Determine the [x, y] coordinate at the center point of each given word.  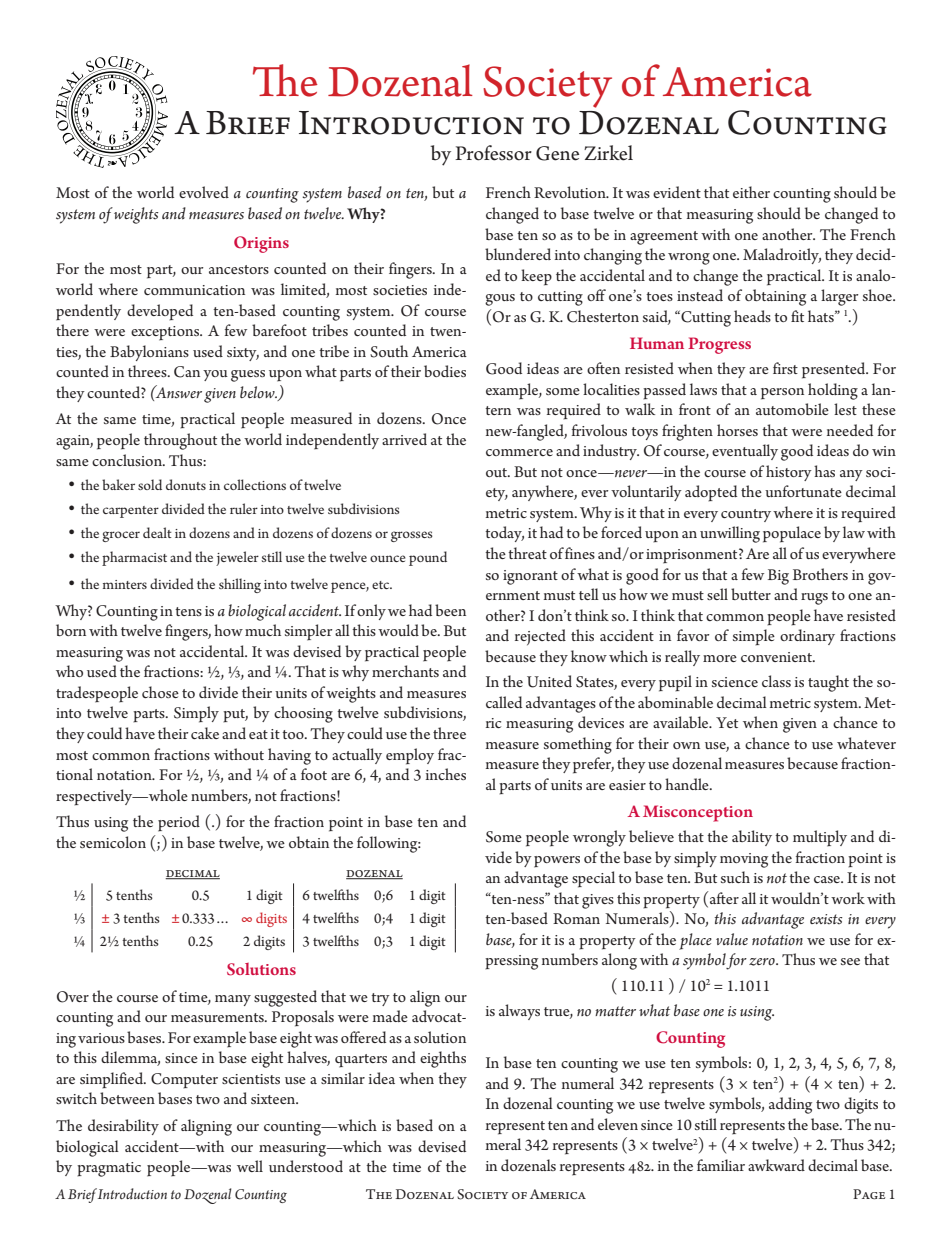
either [751, 192]
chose [160, 692]
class [776, 681]
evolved [204, 192]
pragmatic [109, 1169]
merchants [405, 671]
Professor [493, 153]
